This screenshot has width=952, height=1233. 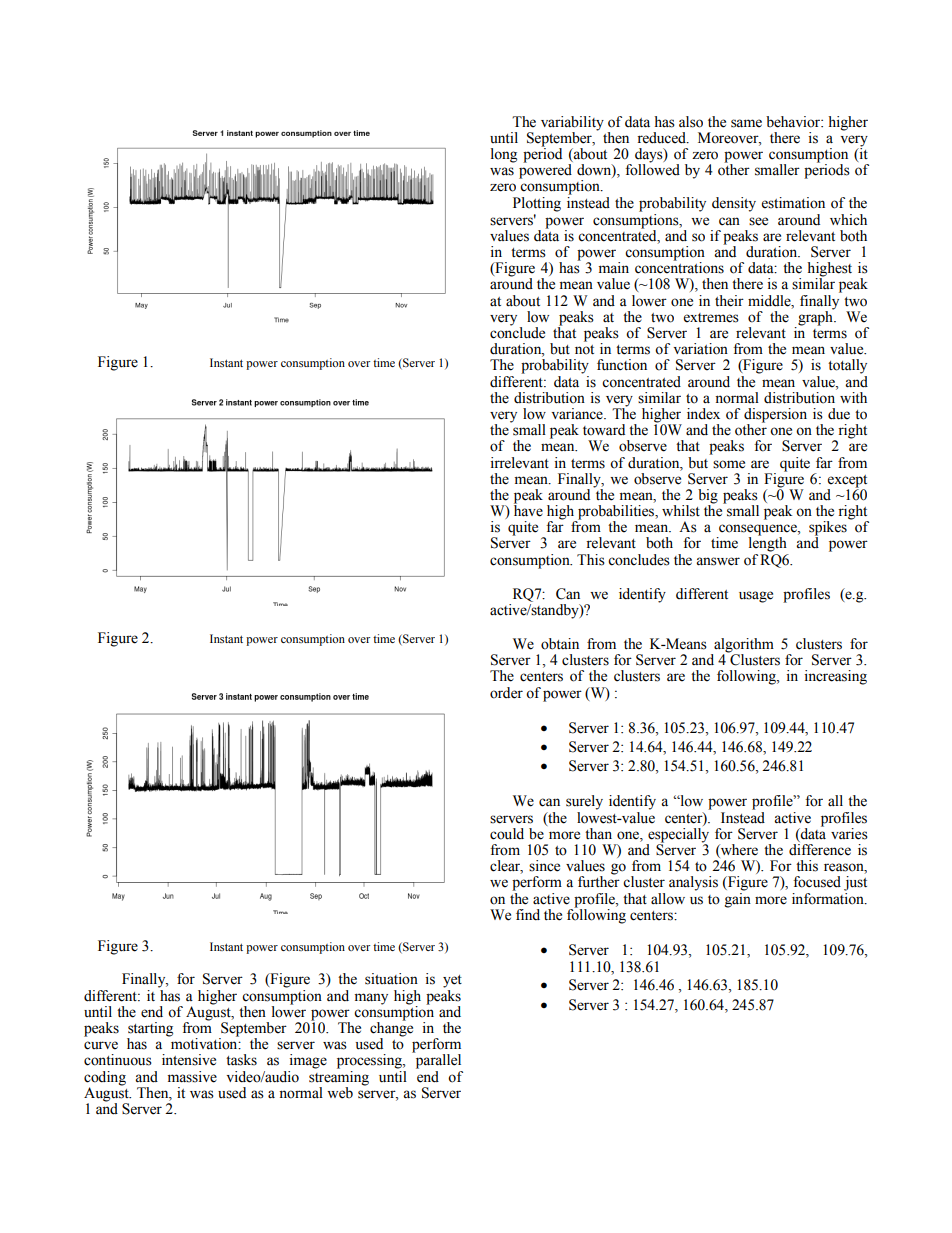 What do you see at coordinates (506, 693) in the screenshot?
I see `order` at bounding box center [506, 693].
